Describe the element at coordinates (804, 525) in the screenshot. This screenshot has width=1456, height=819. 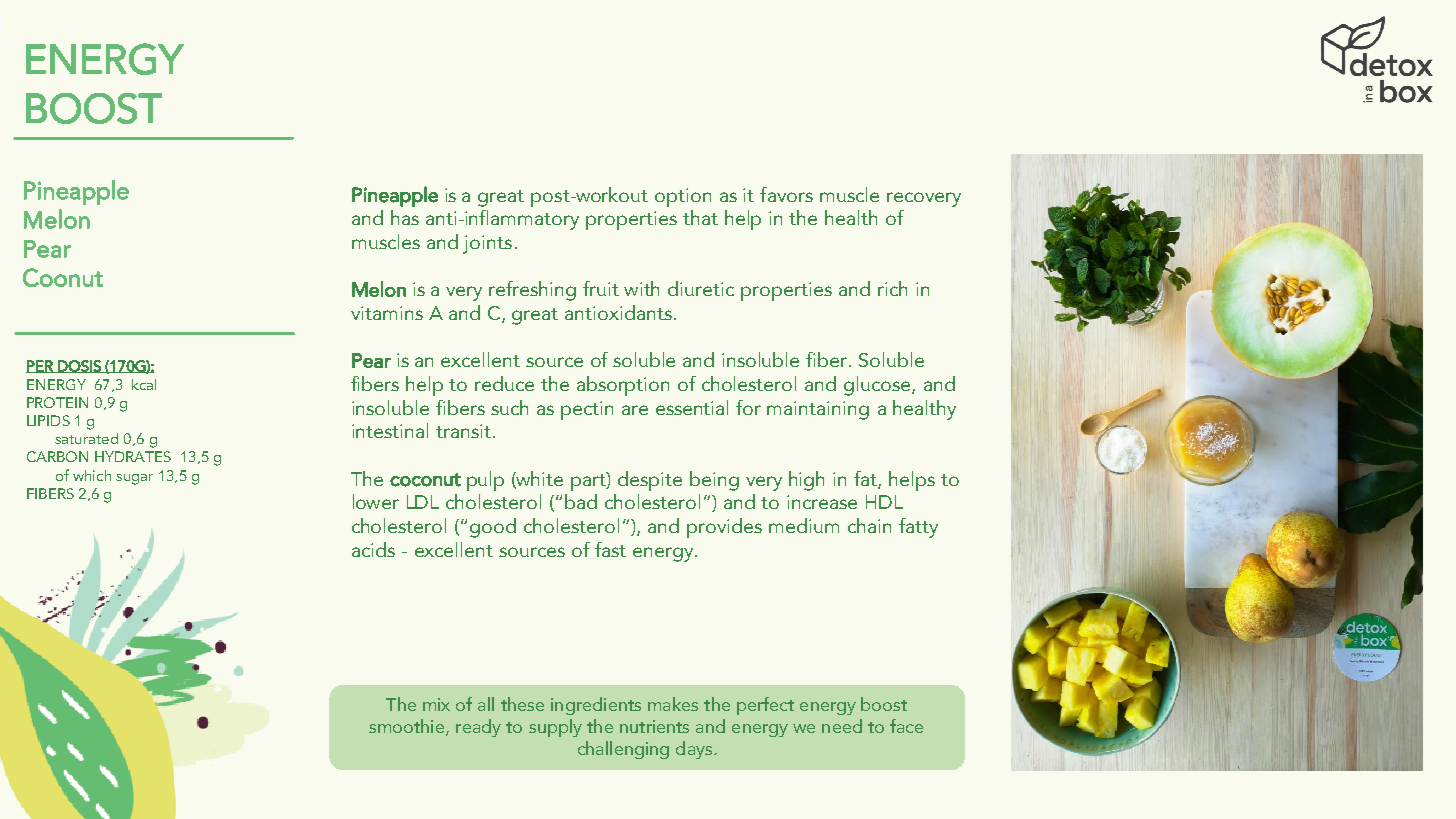
I see `medium` at that location.
